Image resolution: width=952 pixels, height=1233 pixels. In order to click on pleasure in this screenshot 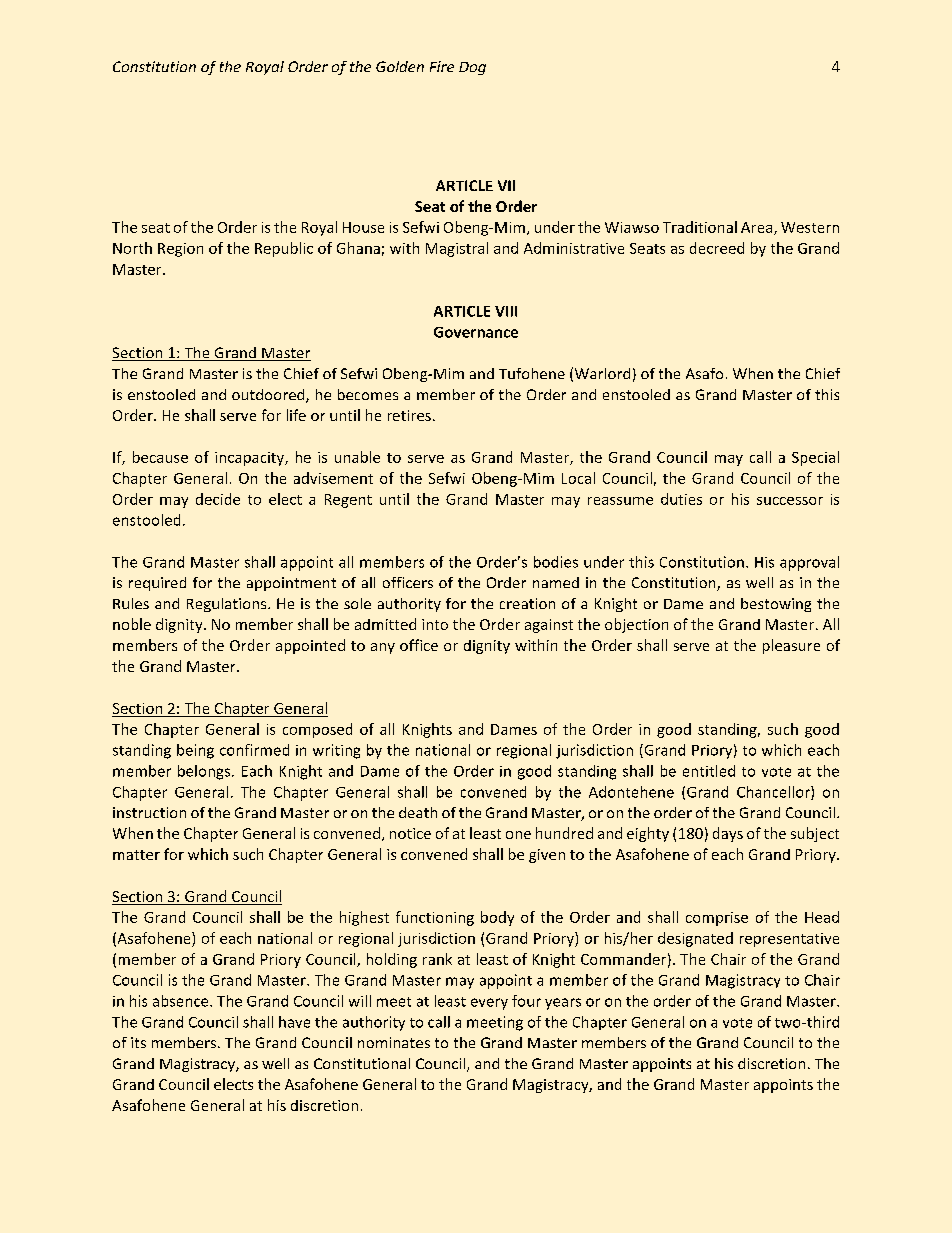, I will do `click(791, 646)`.
